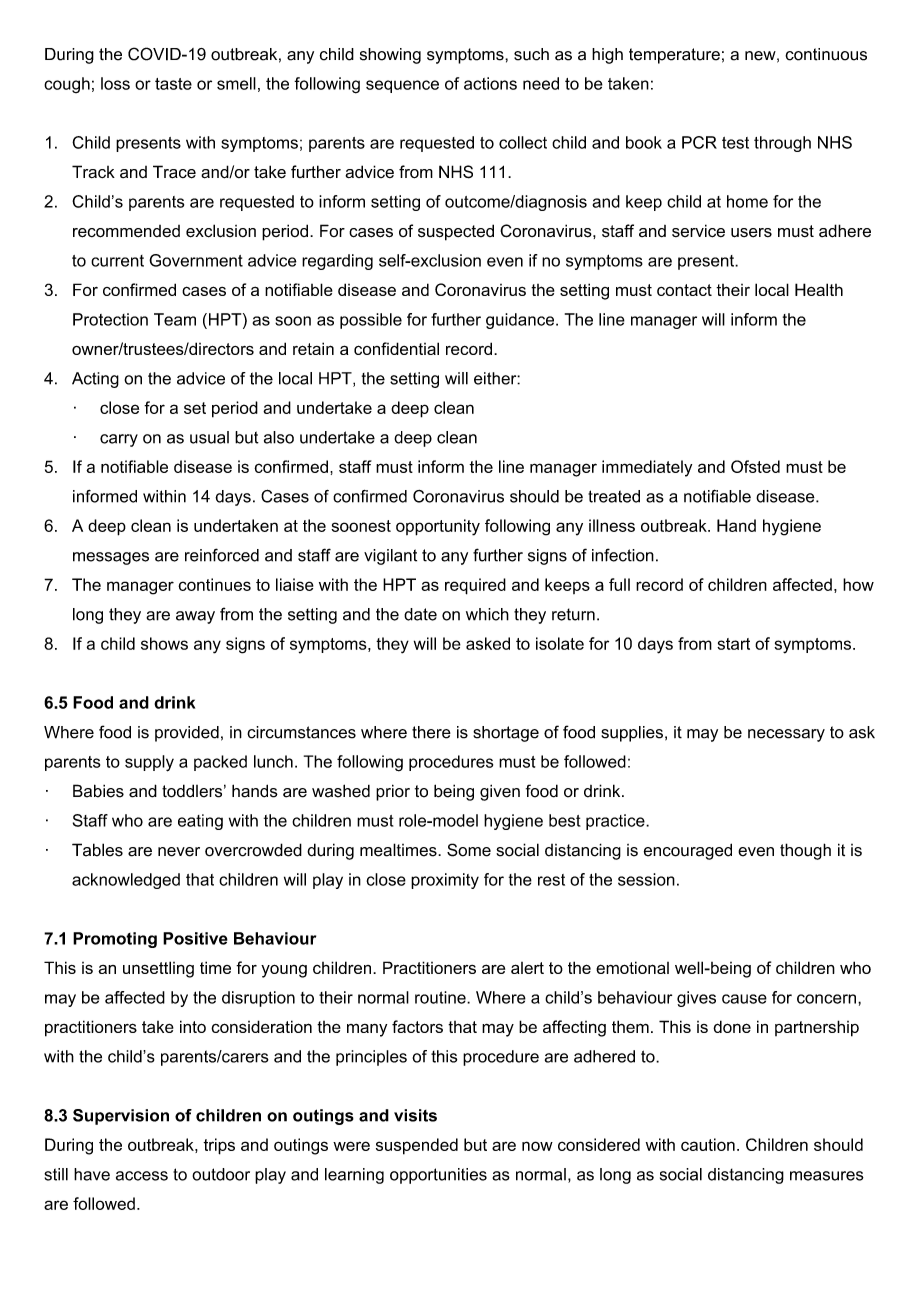  What do you see at coordinates (417, 1146) in the screenshot?
I see `suspended` at bounding box center [417, 1146].
